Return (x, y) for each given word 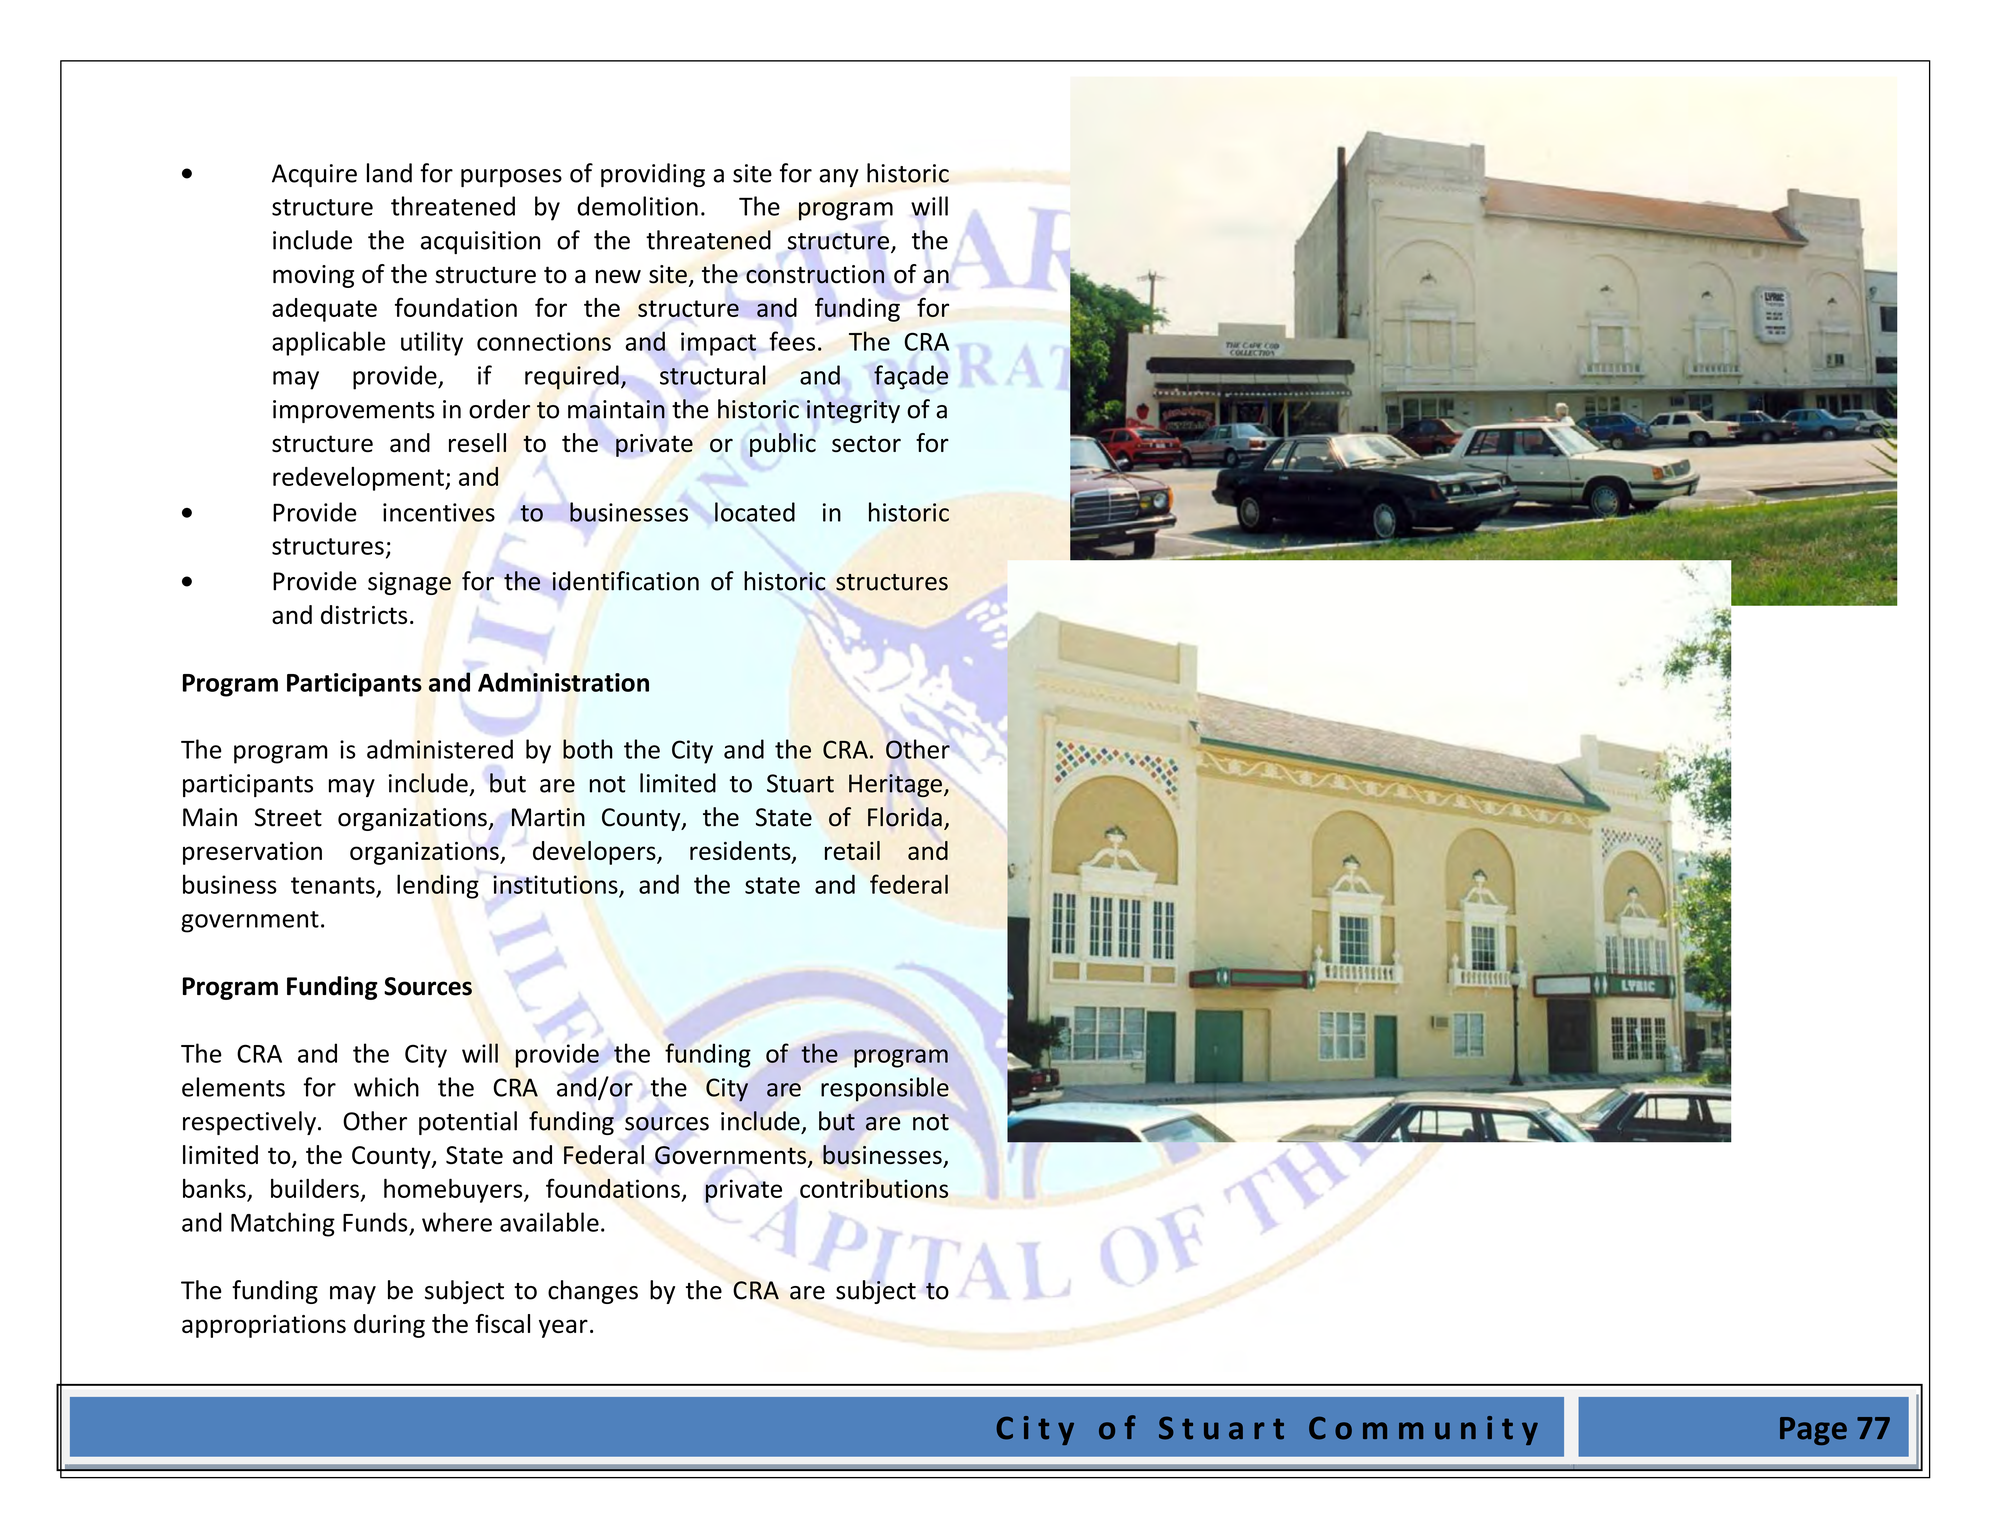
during (389, 1326)
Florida (905, 817)
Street (288, 817)
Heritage (895, 785)
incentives (439, 512)
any (839, 178)
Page (1813, 1431)
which (386, 1087)
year (563, 1328)
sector (866, 444)
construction (815, 274)
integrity (853, 411)
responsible (885, 1089)
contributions (874, 1188)
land (389, 173)
